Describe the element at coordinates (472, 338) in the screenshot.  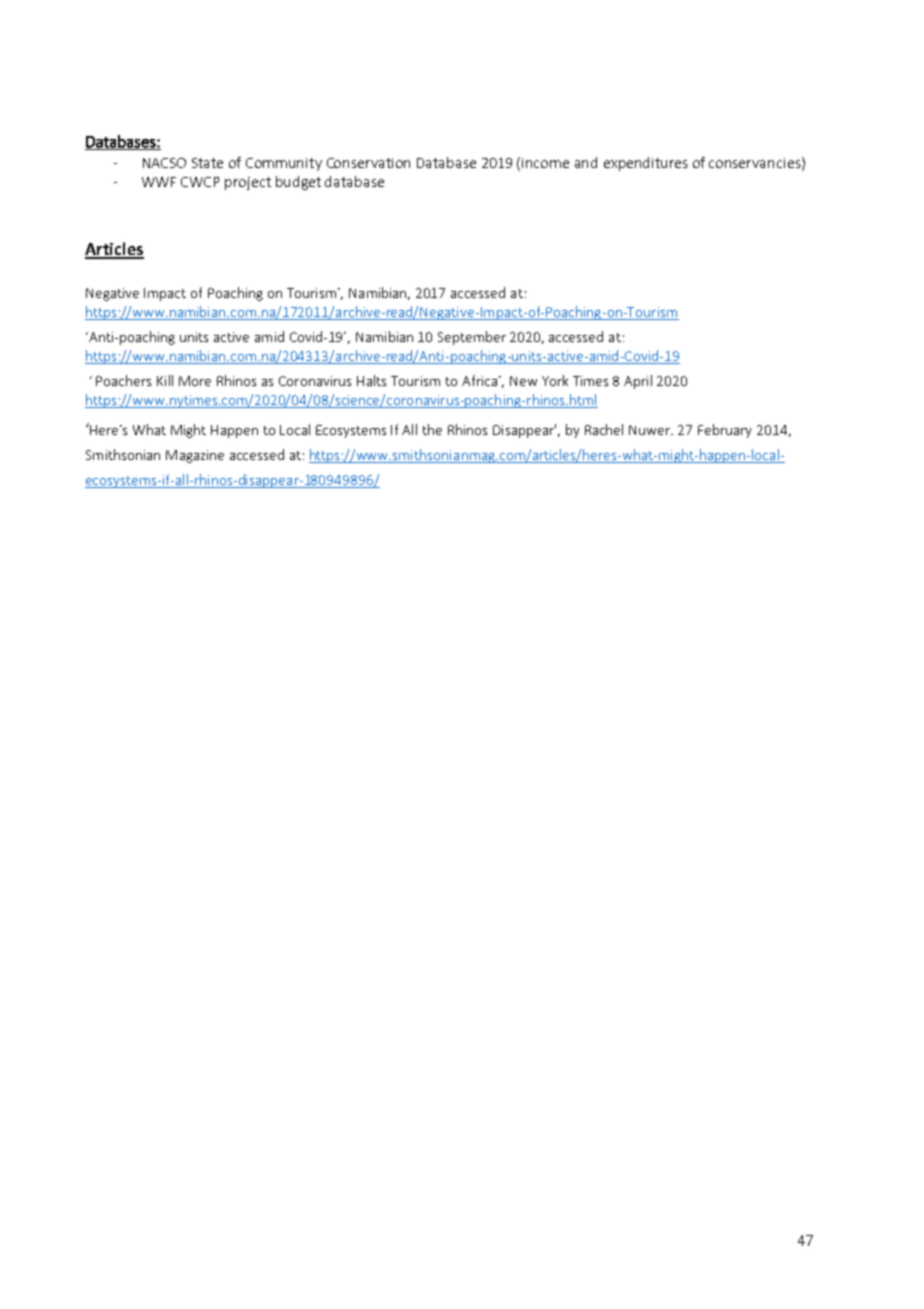
I see `September` at that location.
